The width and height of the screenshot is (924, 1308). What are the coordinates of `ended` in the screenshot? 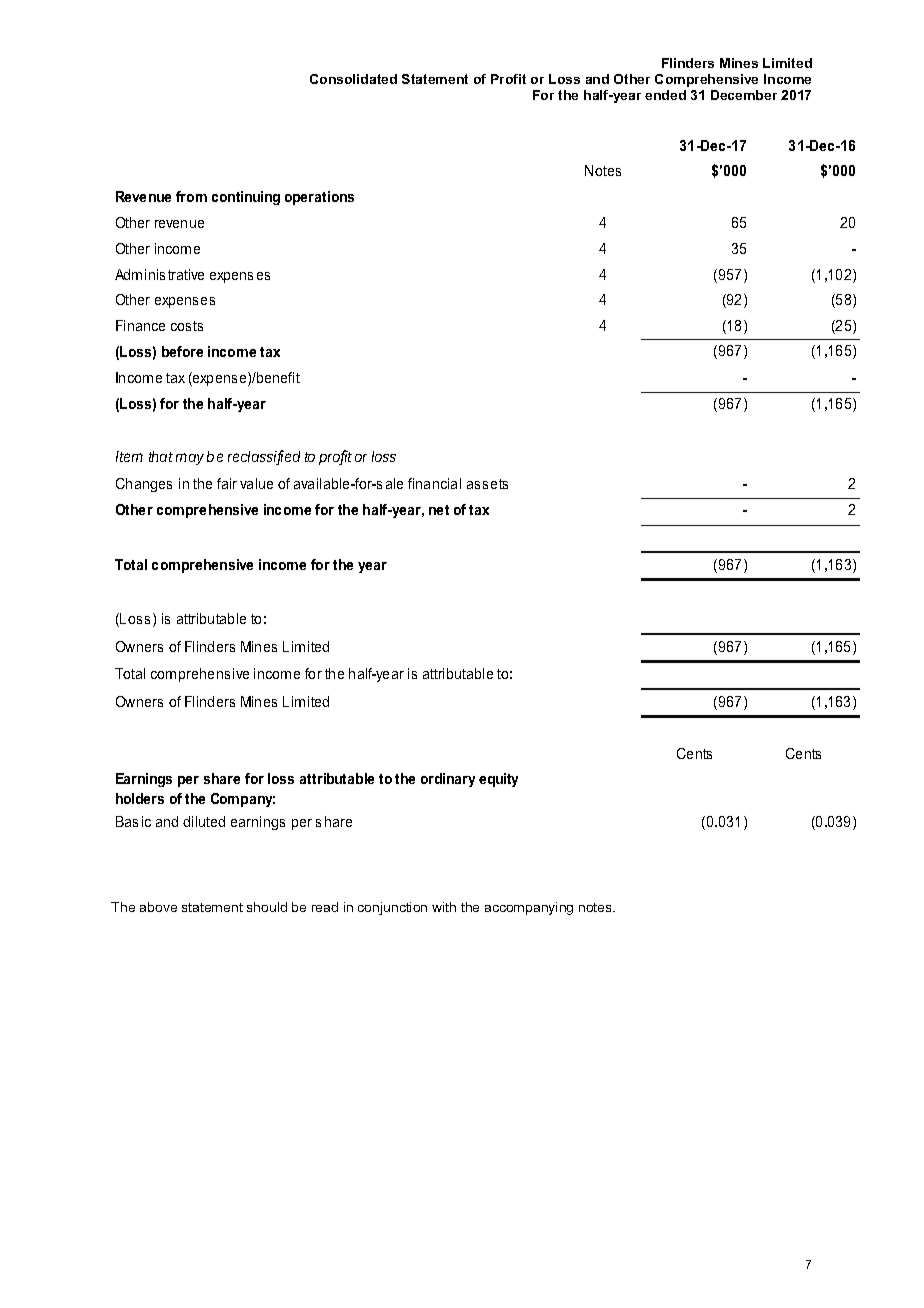 It's located at (665, 95).
